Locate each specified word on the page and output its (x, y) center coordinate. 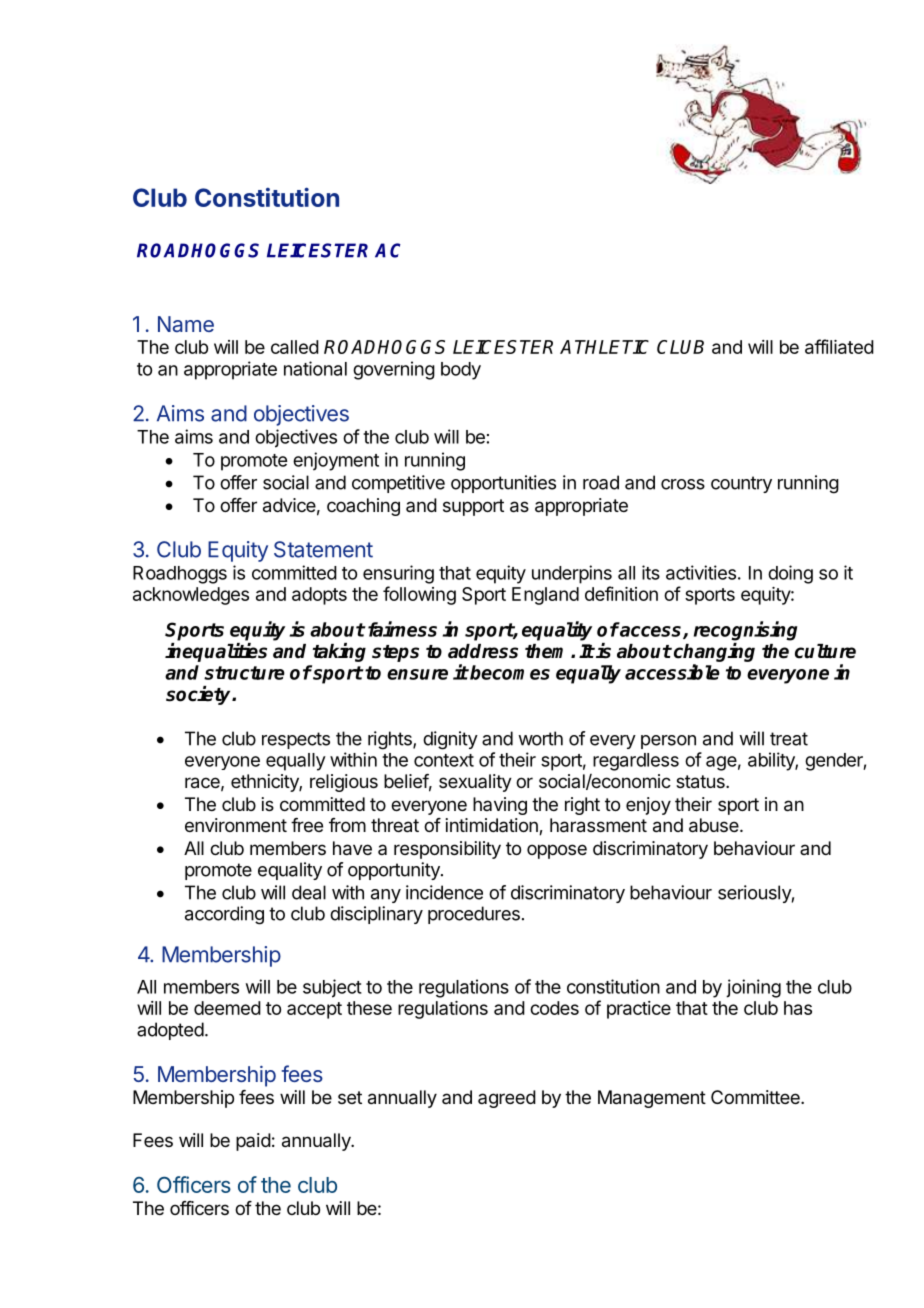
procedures (474, 915)
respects (296, 740)
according (224, 915)
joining (753, 988)
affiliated (839, 346)
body (461, 371)
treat (789, 739)
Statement (323, 549)
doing (790, 574)
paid (253, 1142)
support (473, 507)
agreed (507, 1099)
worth (540, 738)
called (295, 347)
